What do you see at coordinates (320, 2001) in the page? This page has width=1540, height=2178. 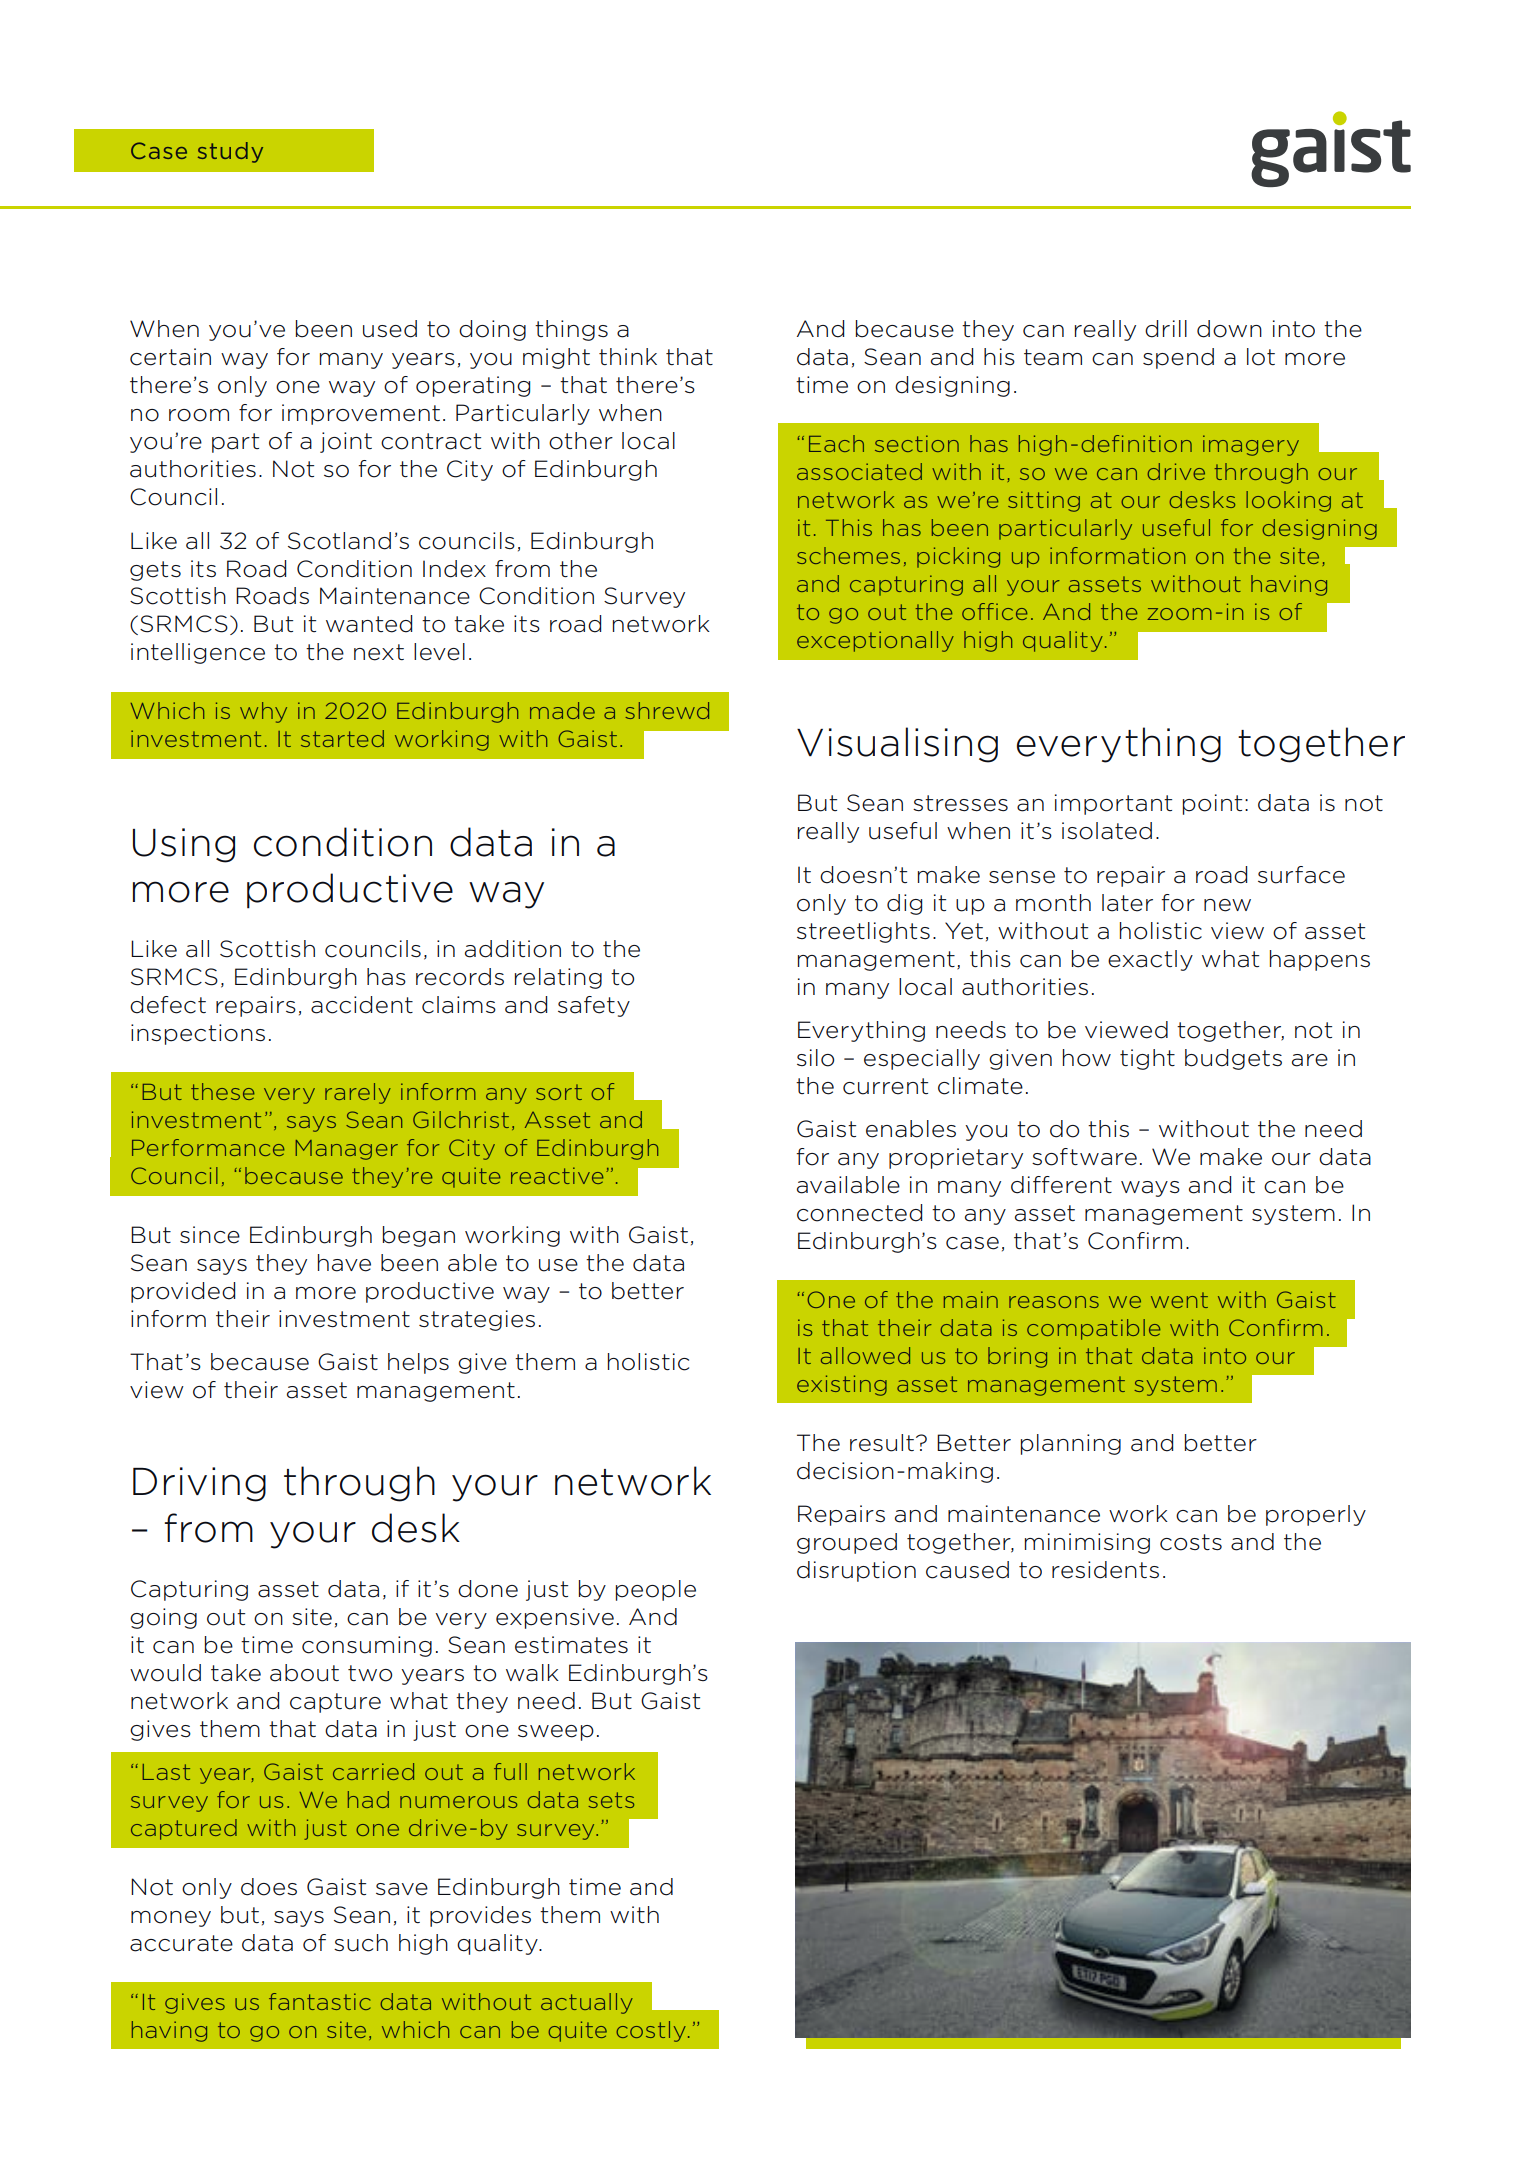 I see `fantastic` at bounding box center [320, 2001].
